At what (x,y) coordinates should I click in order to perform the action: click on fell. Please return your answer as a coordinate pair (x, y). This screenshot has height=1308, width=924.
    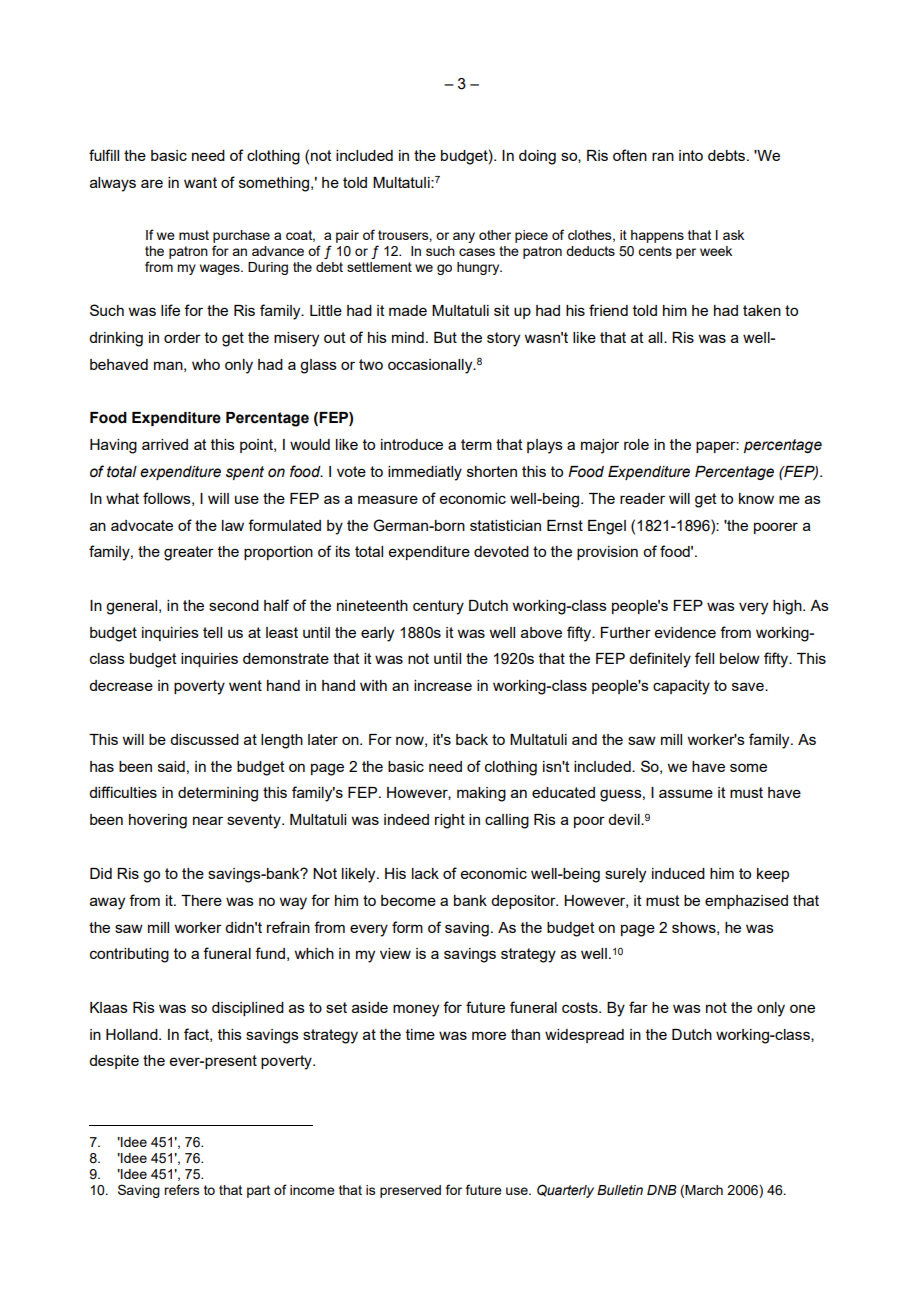
    Looking at the image, I should click on (704, 658).
